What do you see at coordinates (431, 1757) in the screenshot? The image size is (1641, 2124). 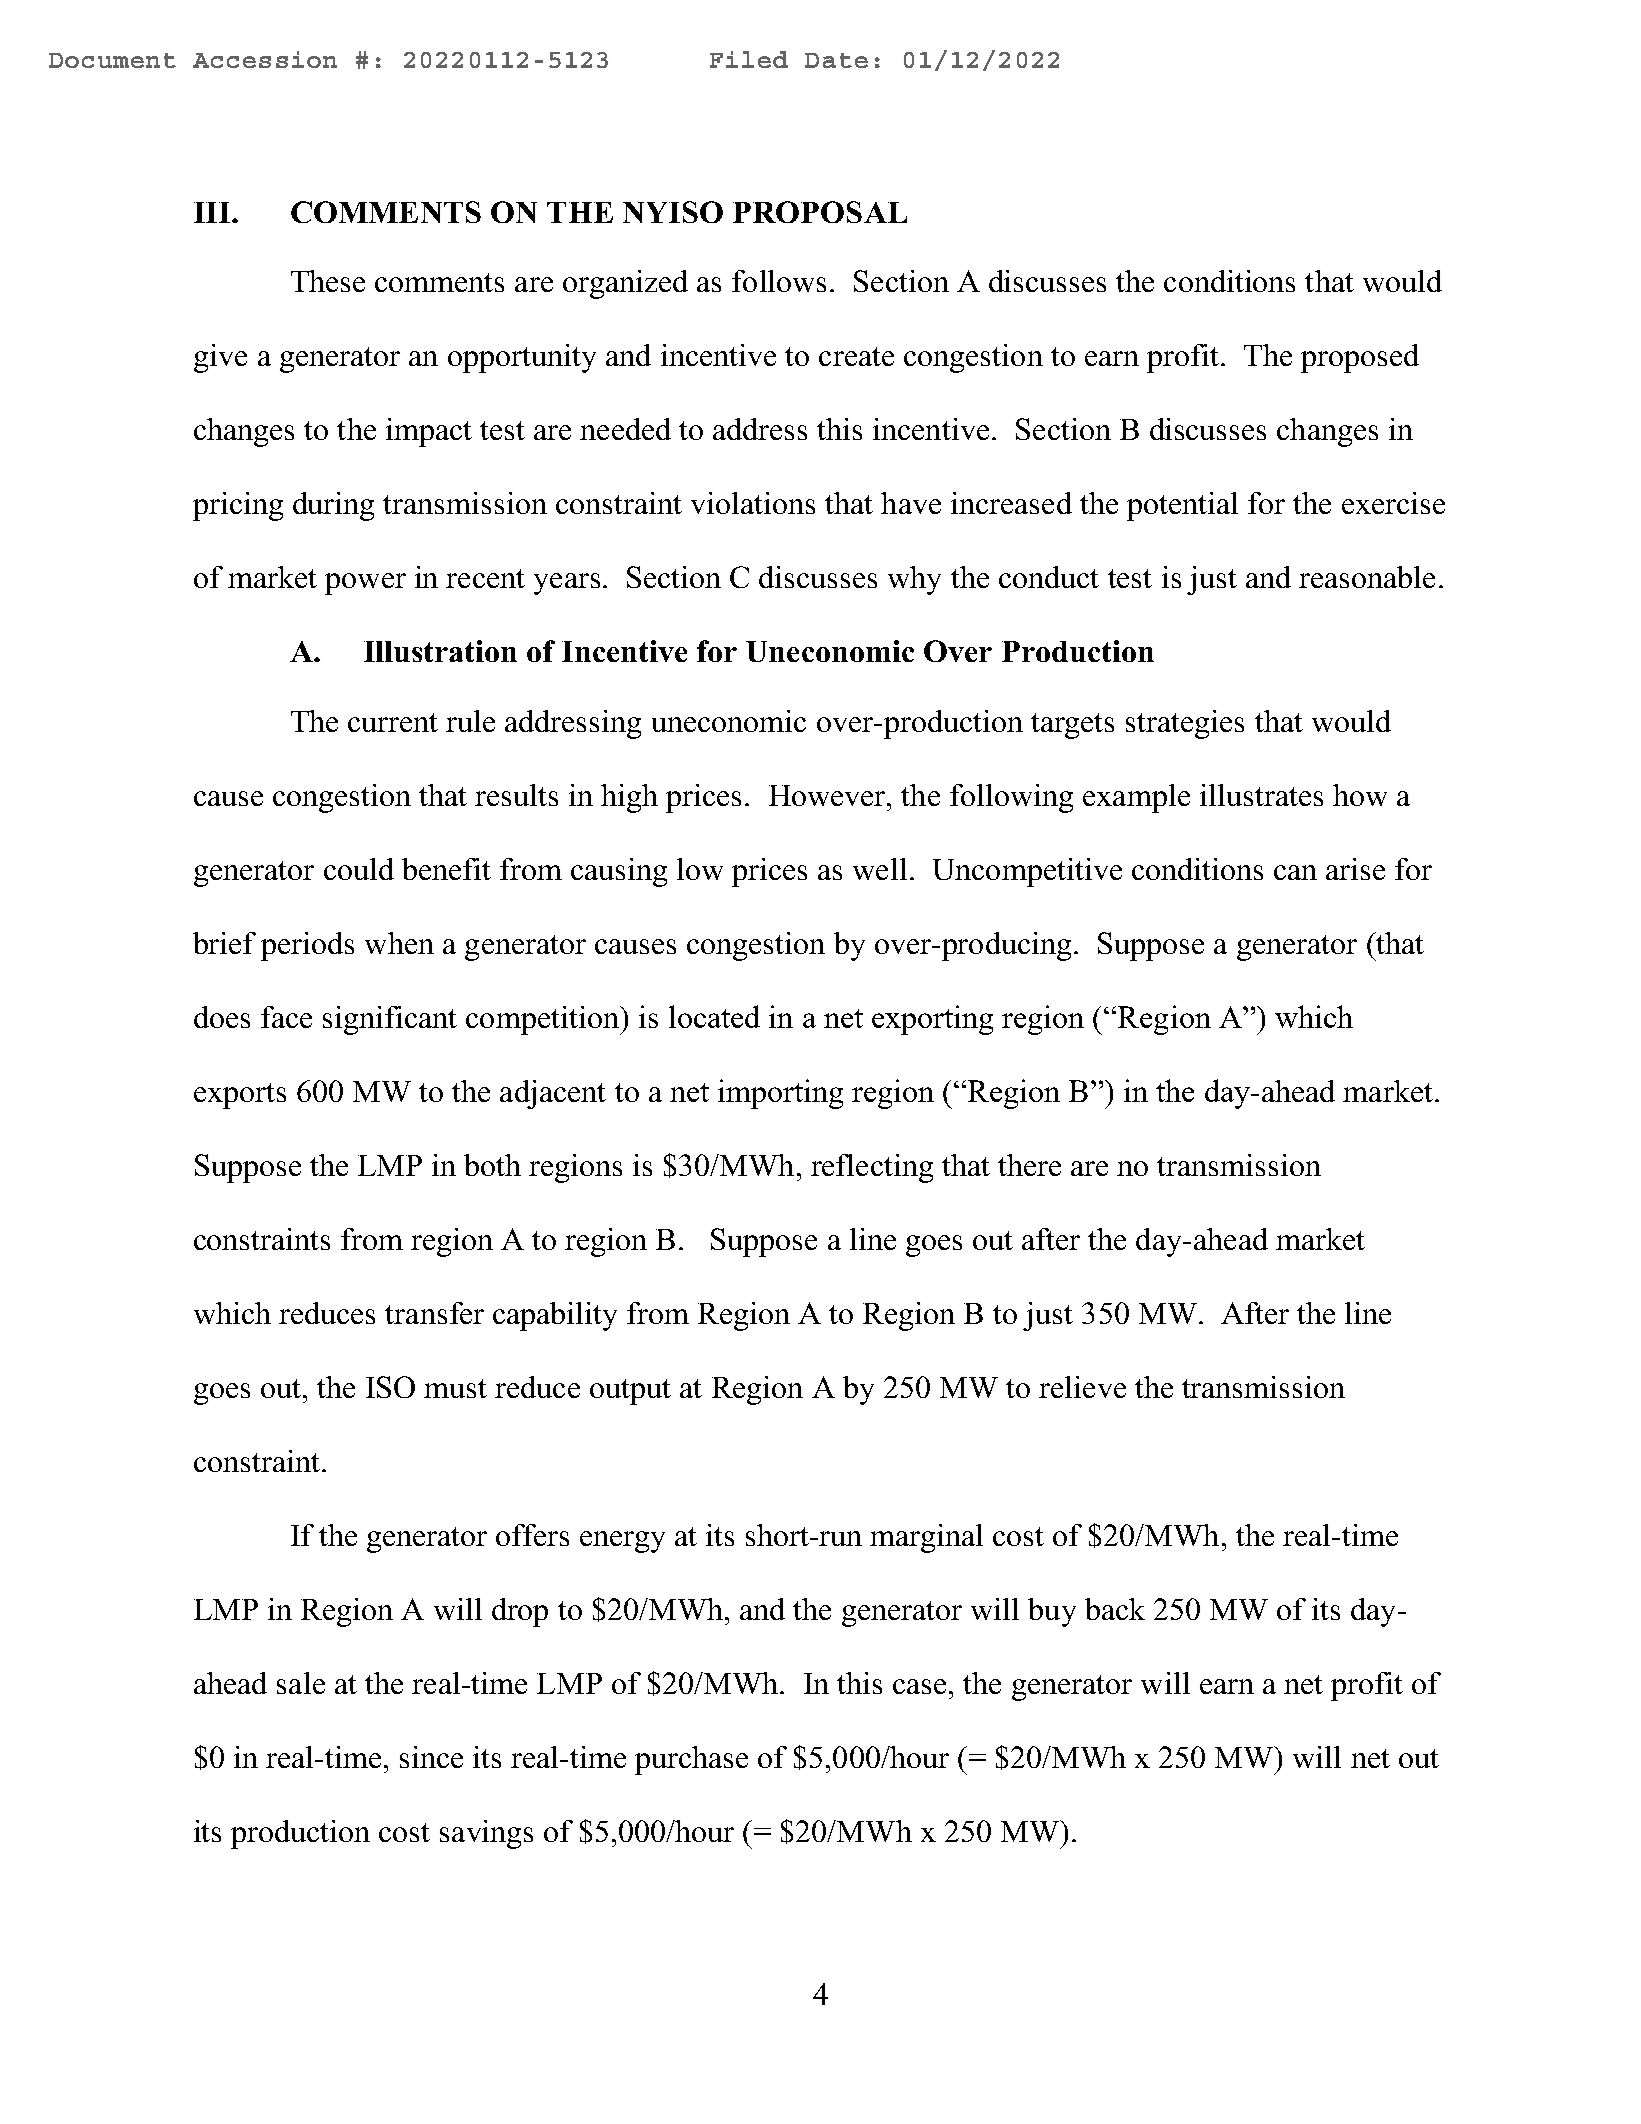 I see `since` at bounding box center [431, 1757].
